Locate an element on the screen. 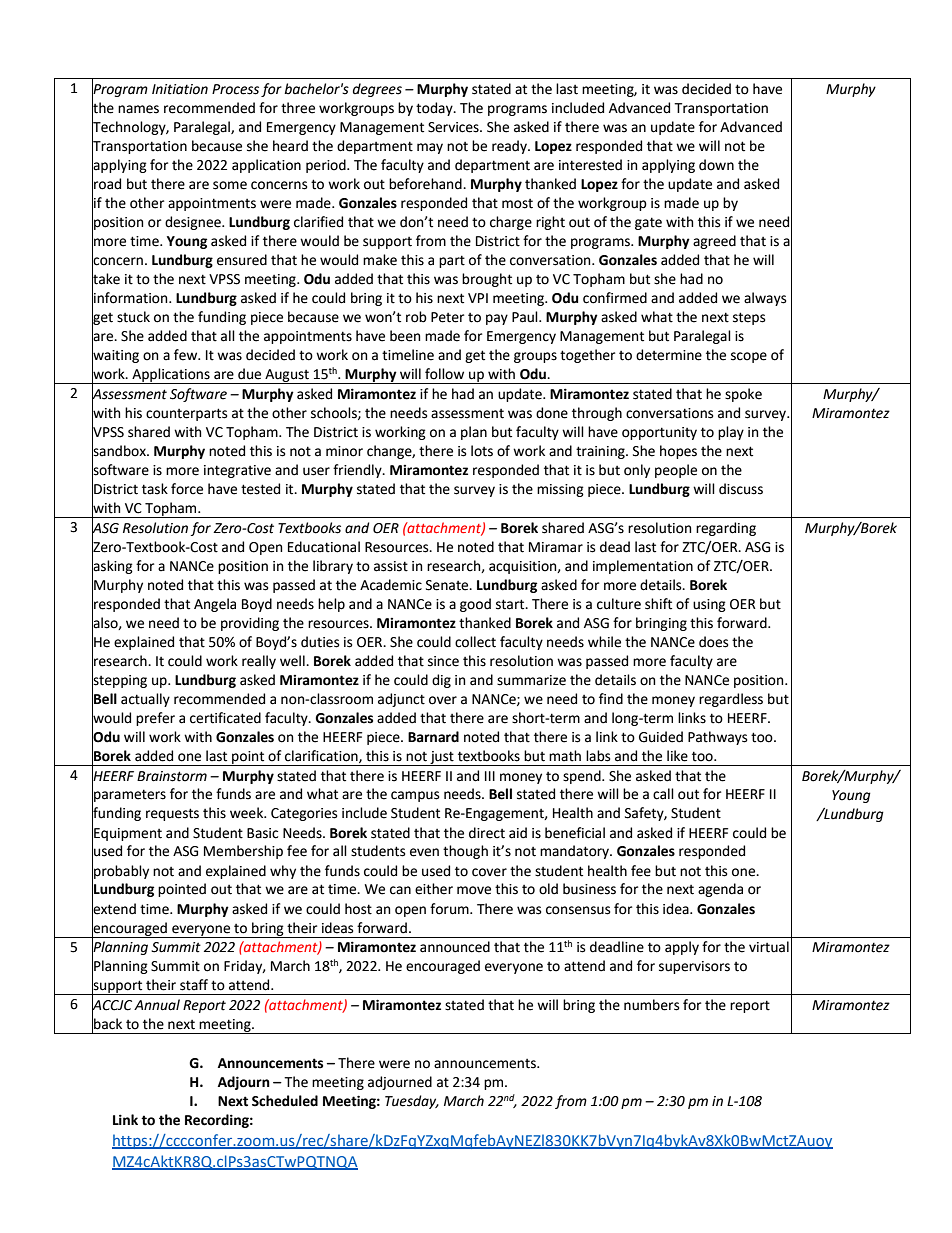 Image resolution: width=952 pixels, height=1233 pixels. Tuesday is located at coordinates (412, 1102).
